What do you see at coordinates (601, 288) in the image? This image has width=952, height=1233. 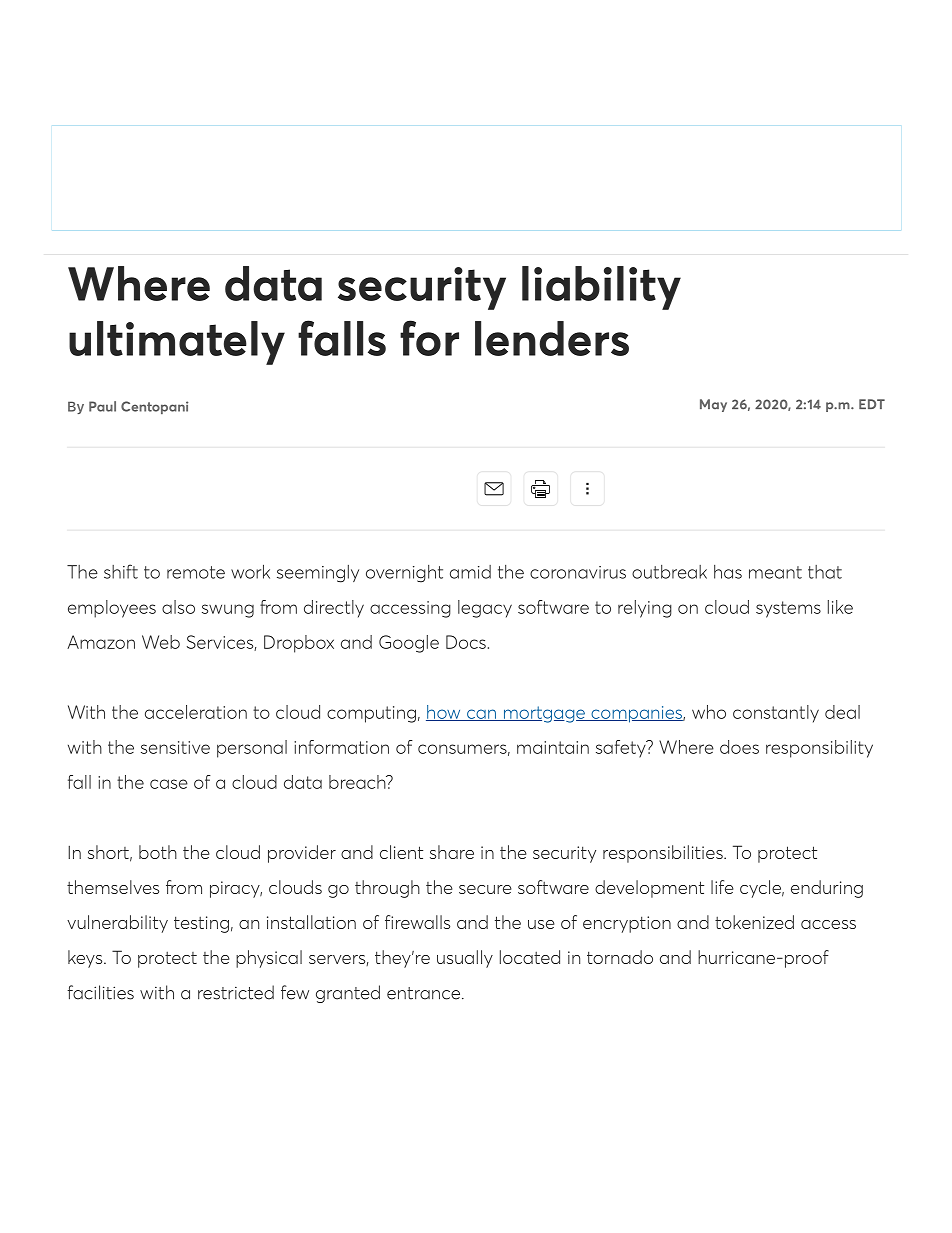 I see `liability` at bounding box center [601, 288].
